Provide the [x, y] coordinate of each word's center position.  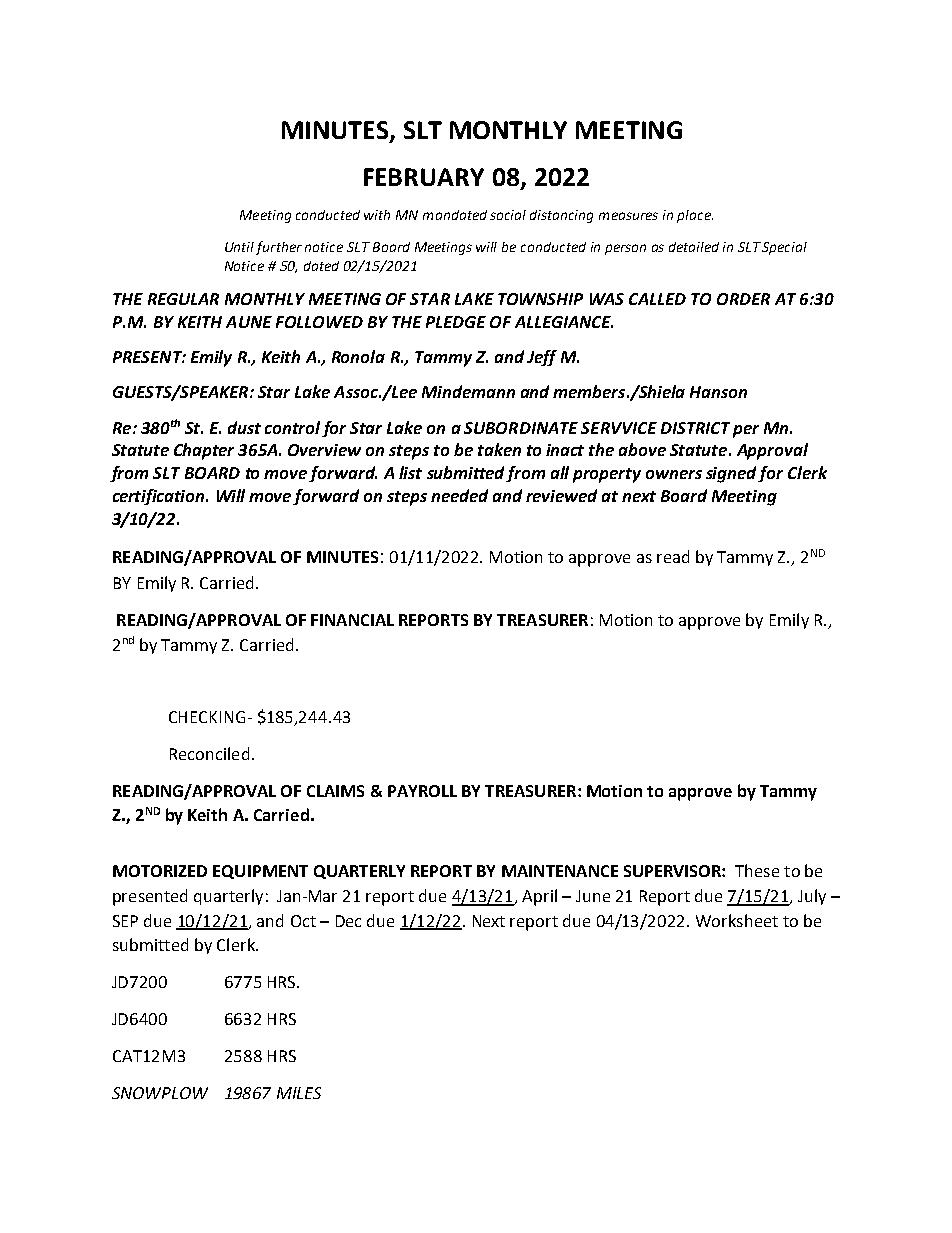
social [508, 215]
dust [244, 427]
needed [459, 495]
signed [732, 474]
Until [239, 247]
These [757, 870]
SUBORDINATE [521, 428]
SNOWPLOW [160, 1093]
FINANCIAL [352, 620]
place [695, 216]
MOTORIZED [160, 871]
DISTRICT [695, 428]
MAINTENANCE [560, 871]
